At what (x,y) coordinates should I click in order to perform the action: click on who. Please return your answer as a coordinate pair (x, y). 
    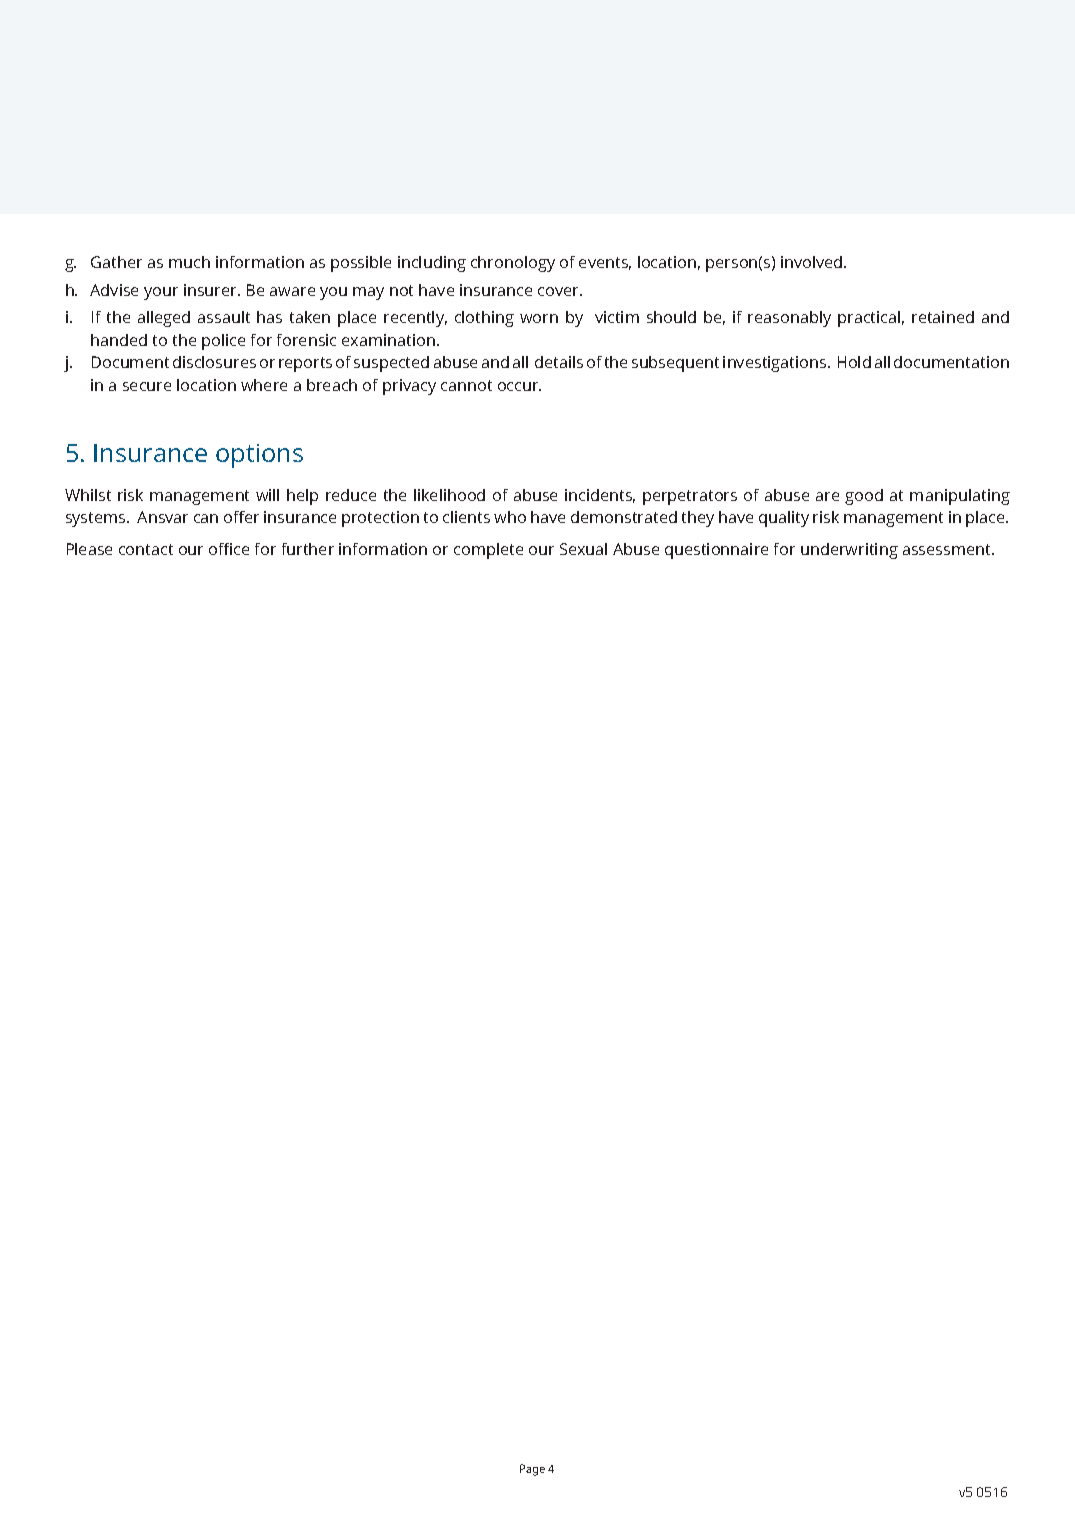
    Looking at the image, I should click on (510, 517).
